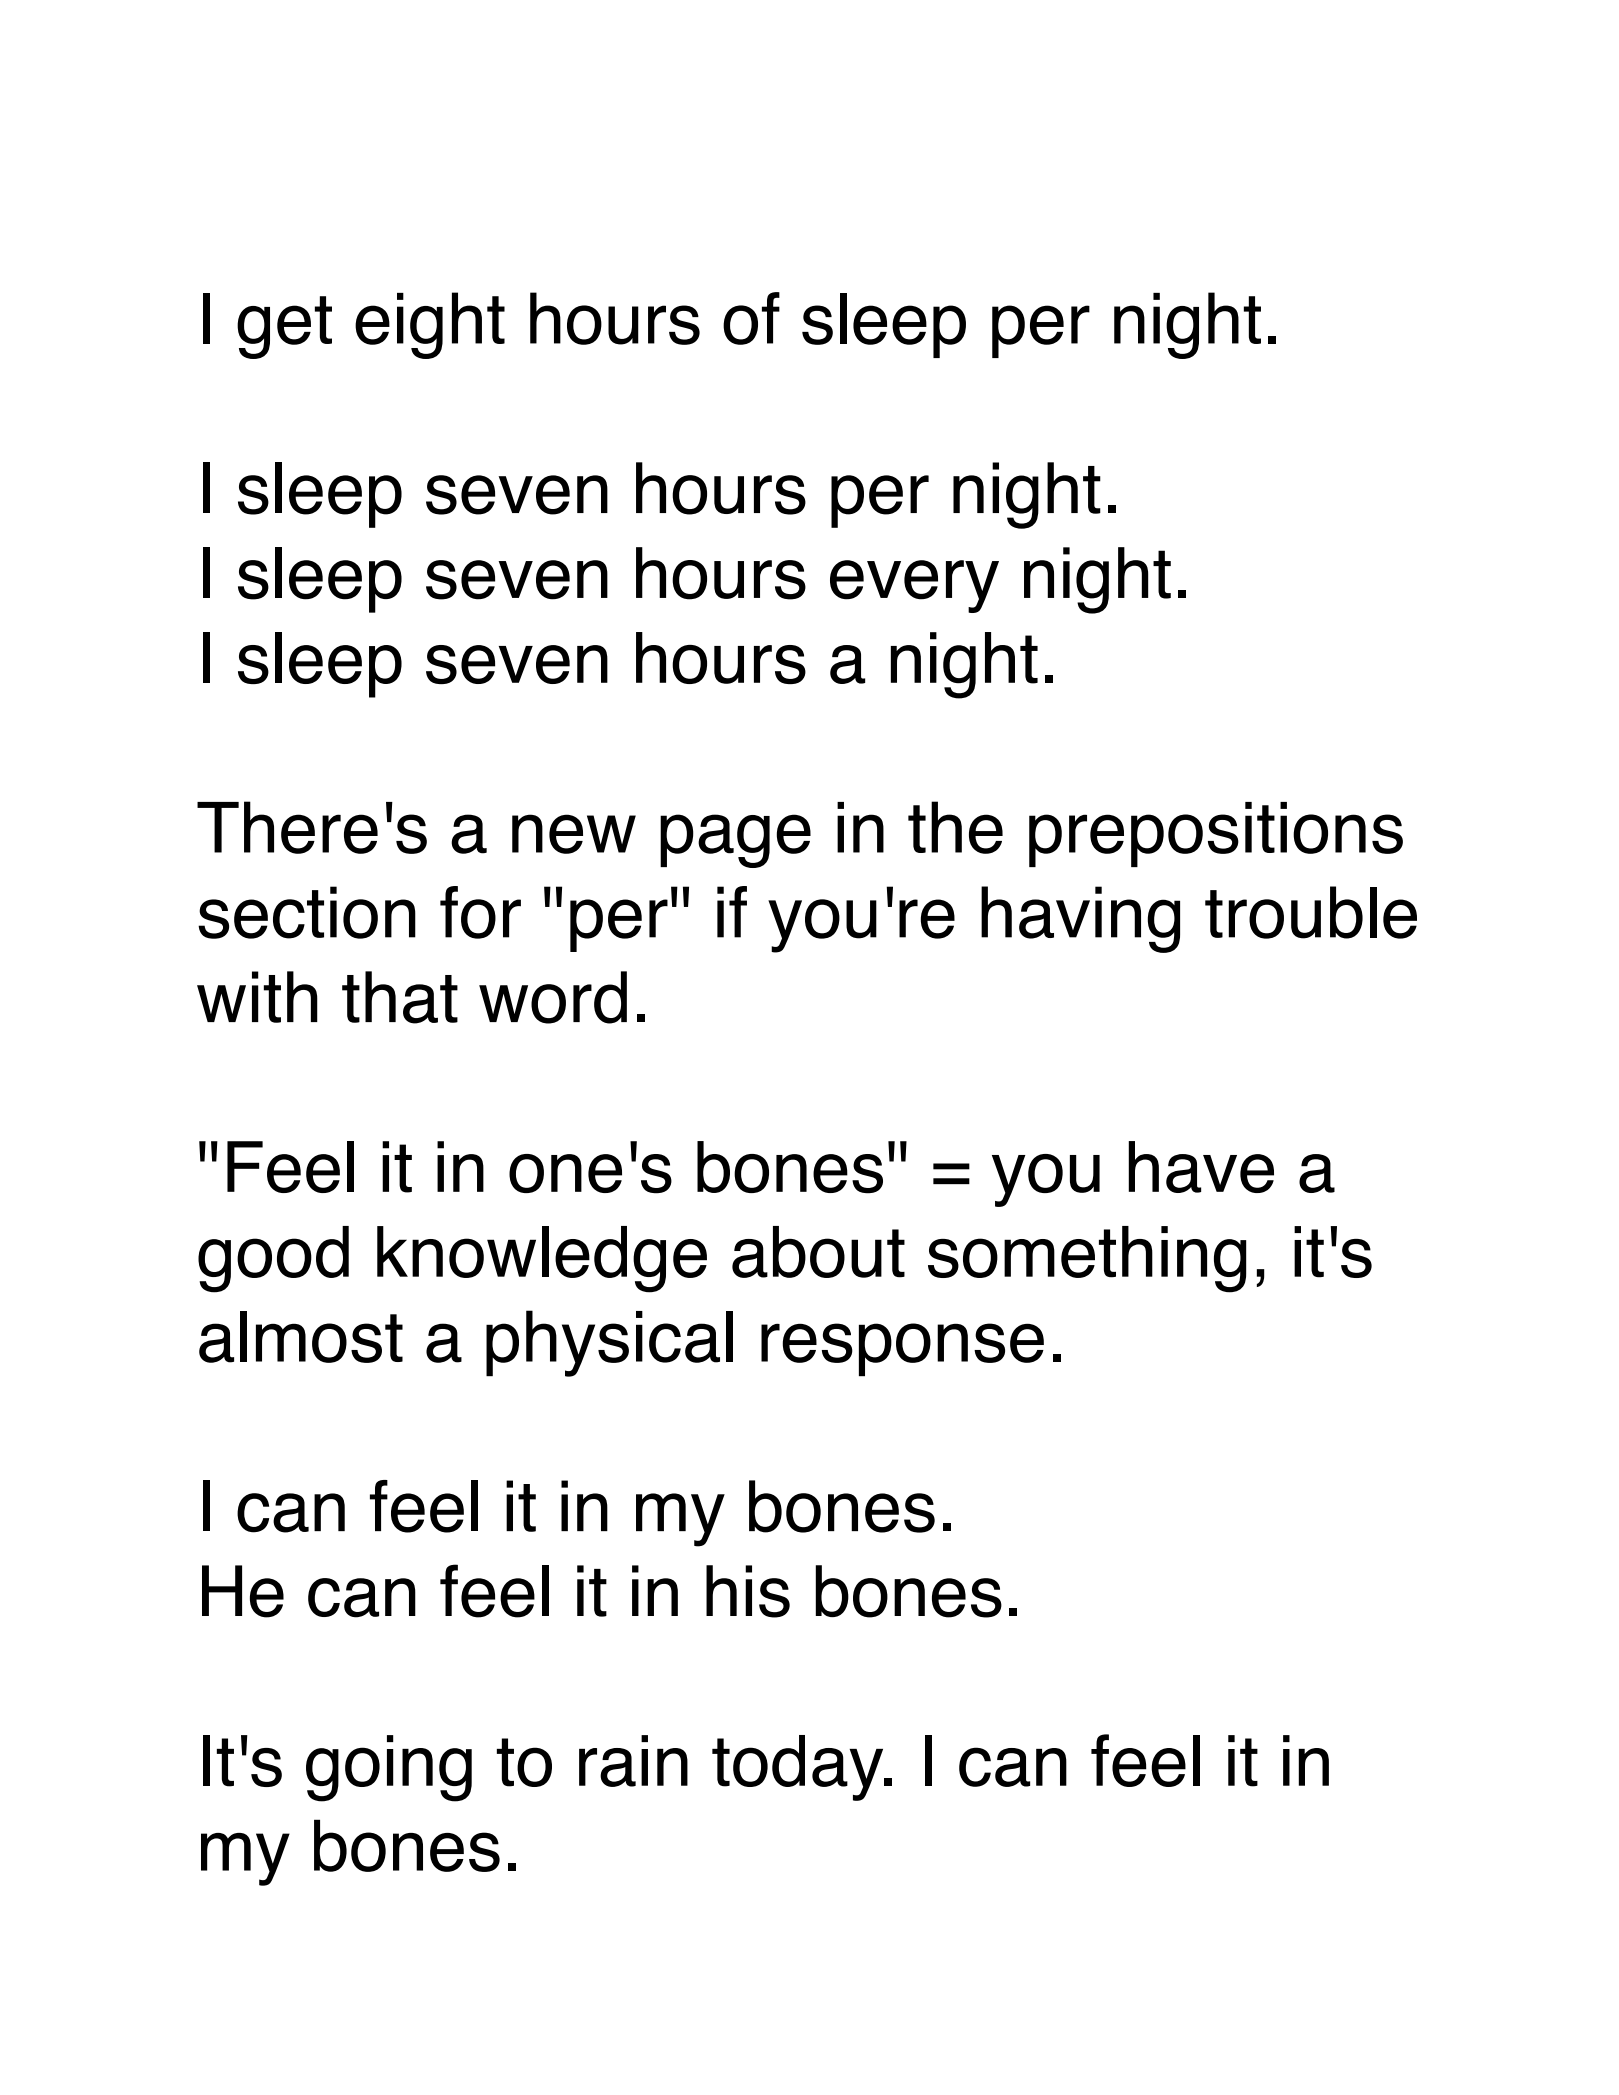  What do you see at coordinates (1216, 834) in the document?
I see `prepositions` at bounding box center [1216, 834].
